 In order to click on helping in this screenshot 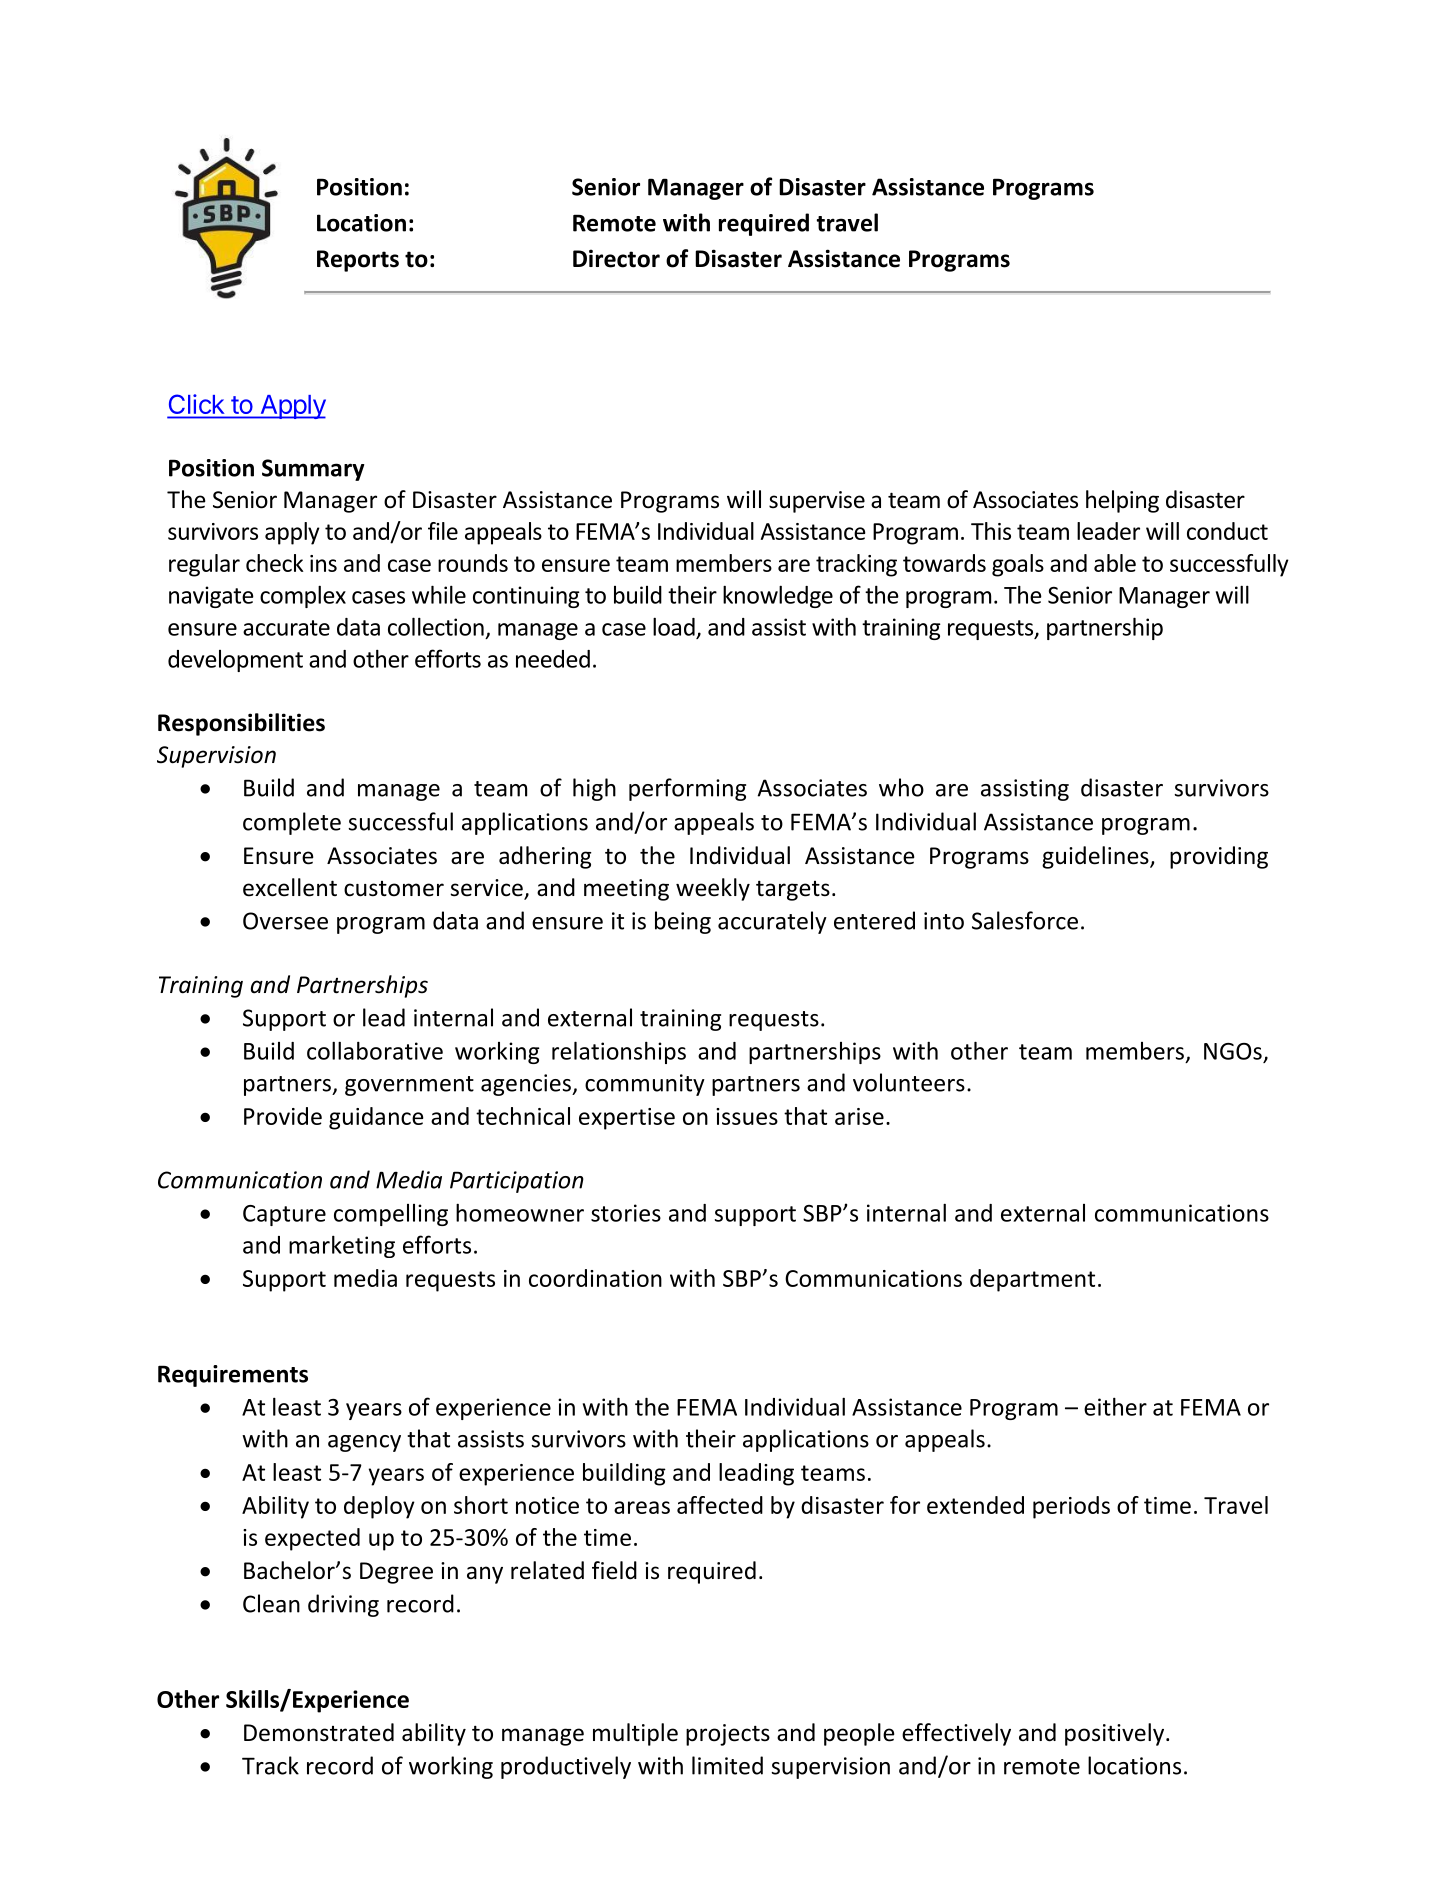, I will do `click(1122, 501)`.
